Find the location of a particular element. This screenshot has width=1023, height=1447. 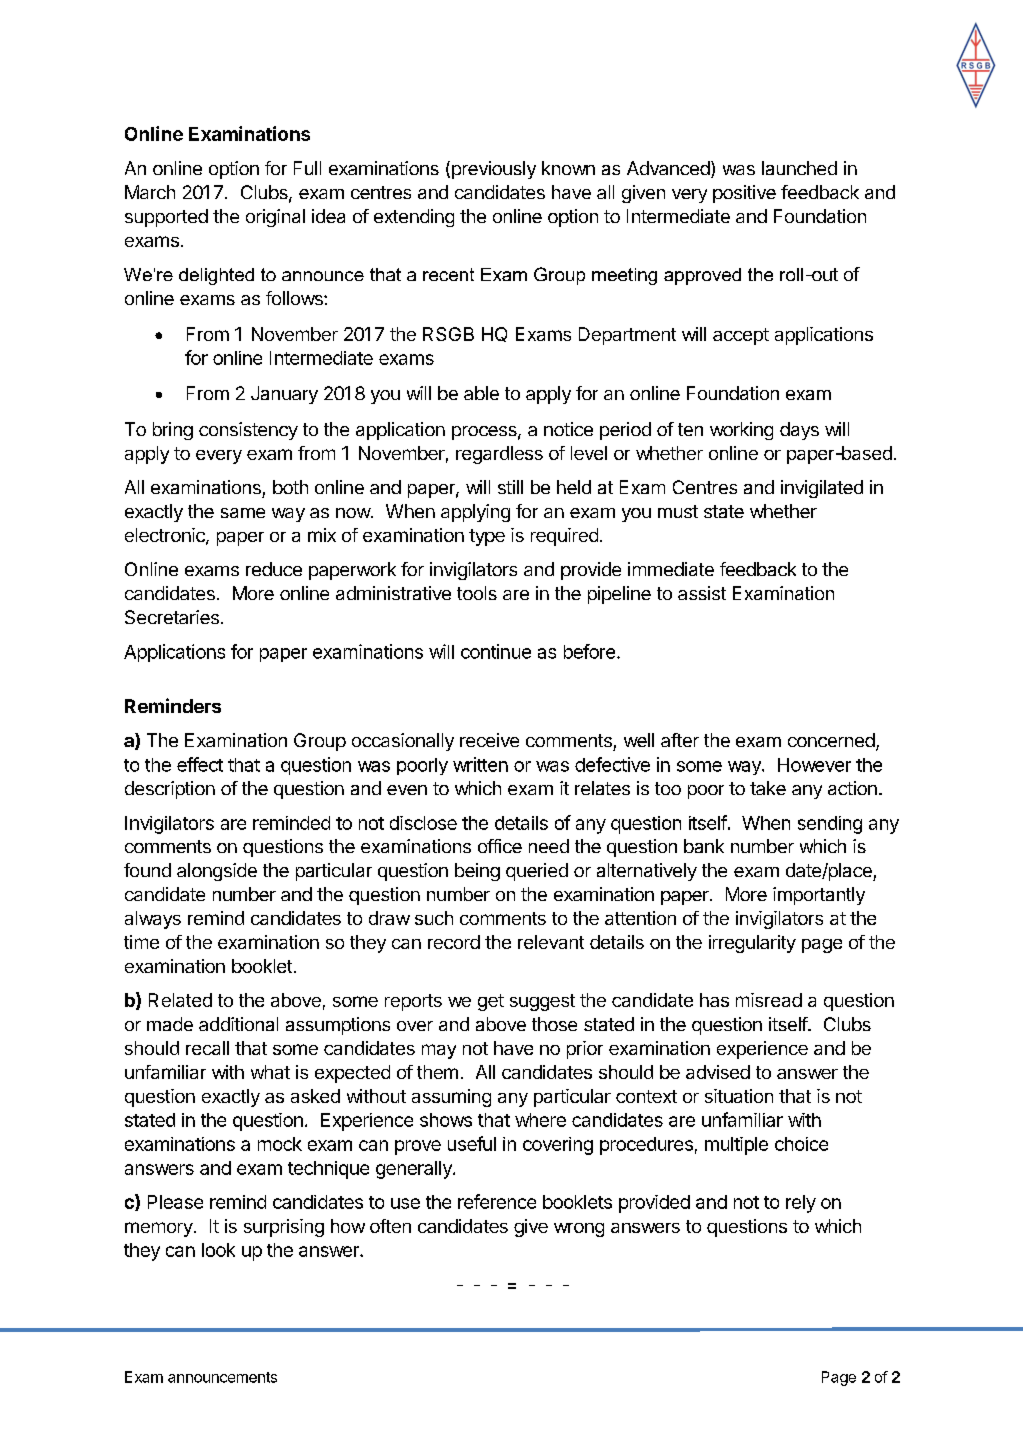

original is located at coordinates (275, 218).
